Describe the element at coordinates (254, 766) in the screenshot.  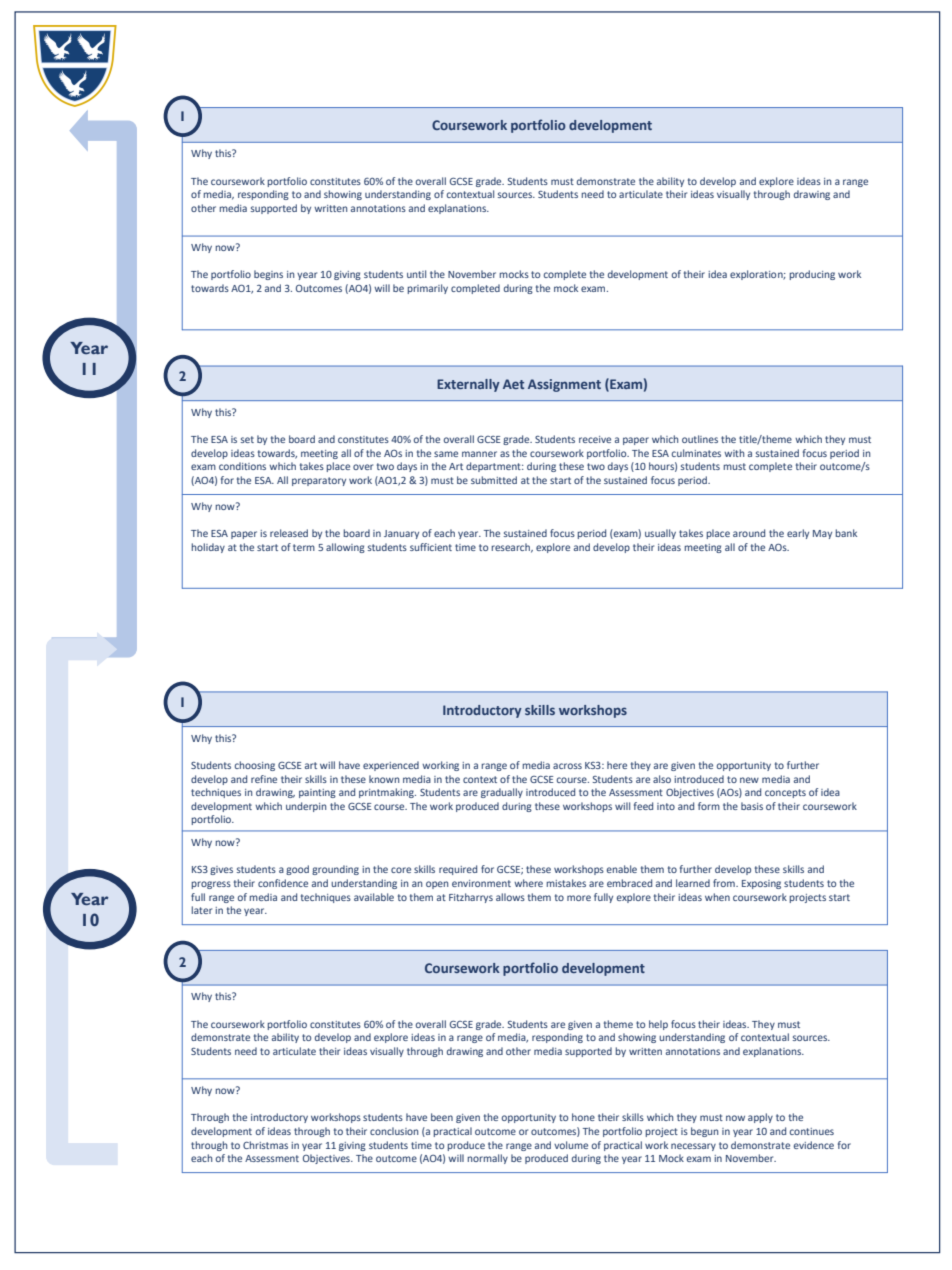
I see `choosing` at that location.
